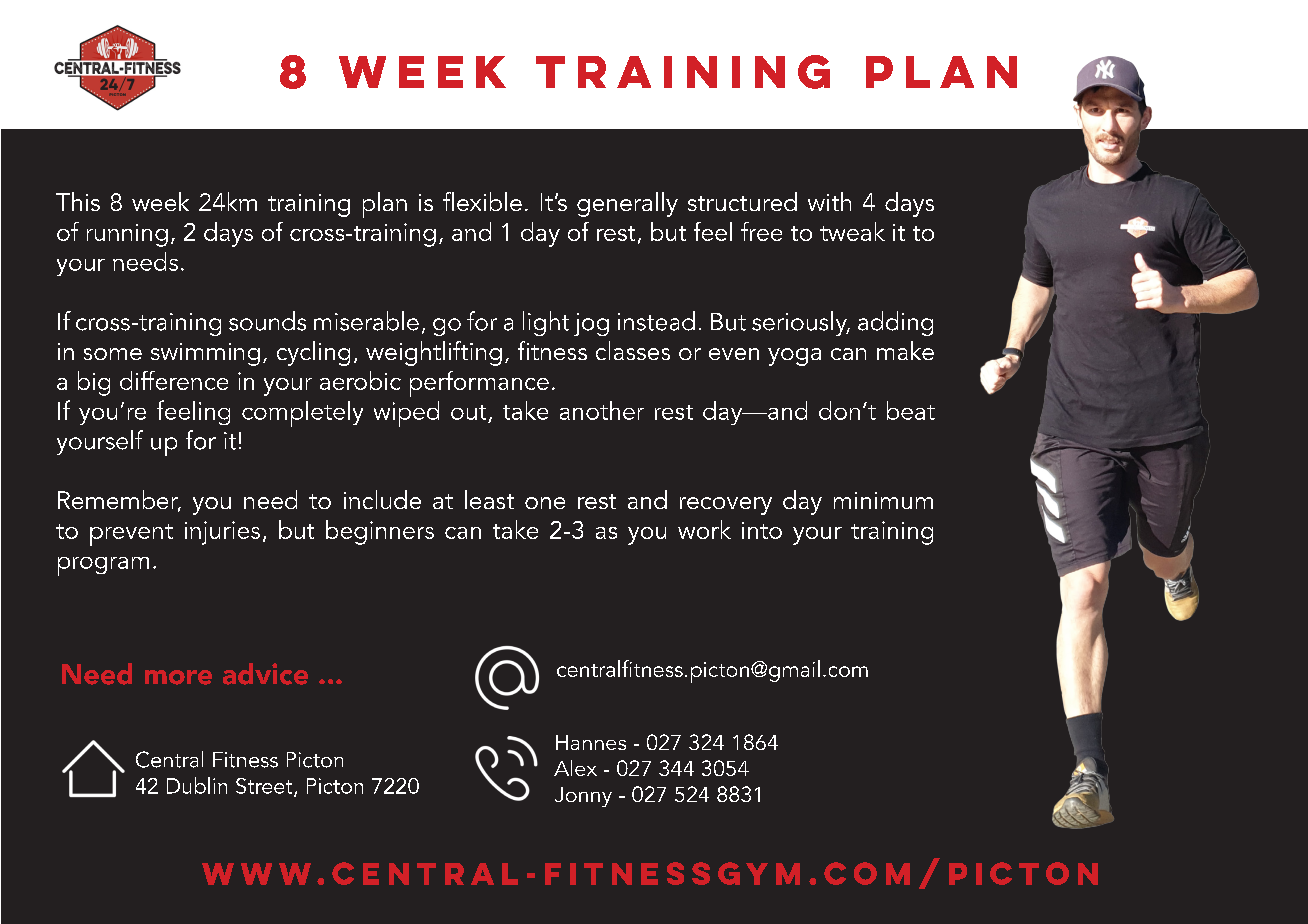  What do you see at coordinates (583, 797) in the image?
I see `Jonny` at bounding box center [583, 797].
